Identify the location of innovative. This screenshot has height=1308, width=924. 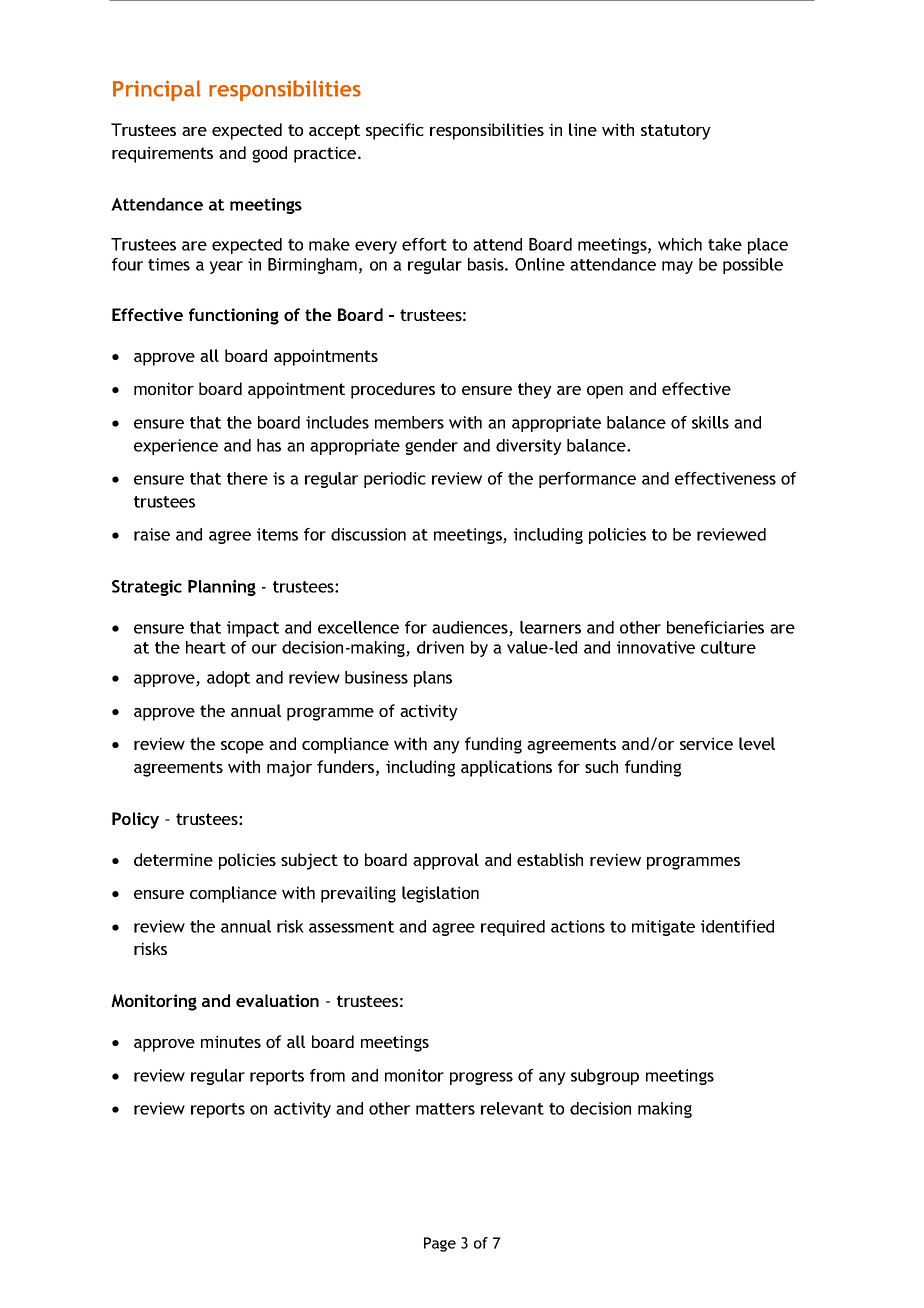
(656, 647).
